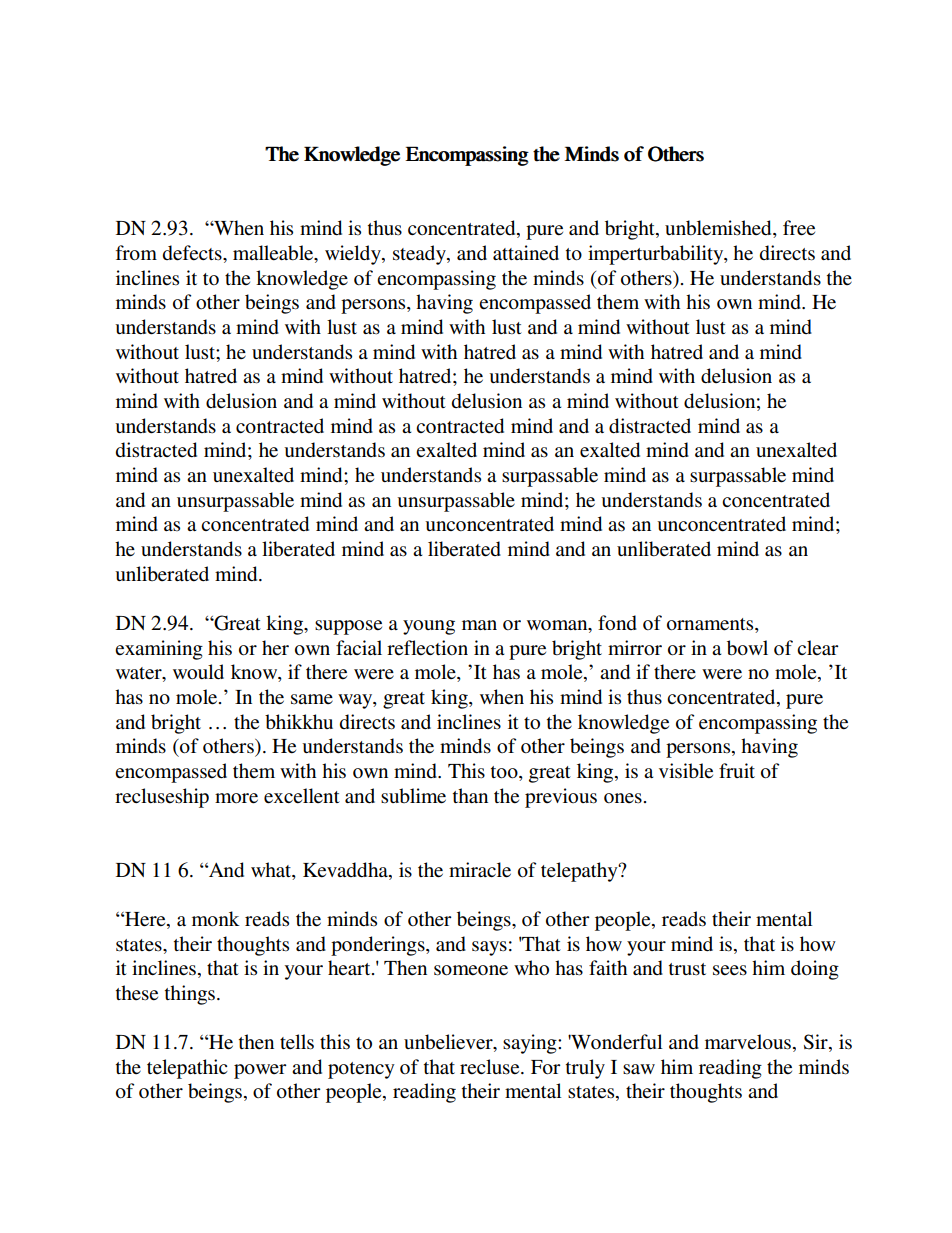 Image resolution: width=952 pixels, height=1233 pixels. Describe the element at coordinates (526, 253) in the page. I see `attained` at that location.
